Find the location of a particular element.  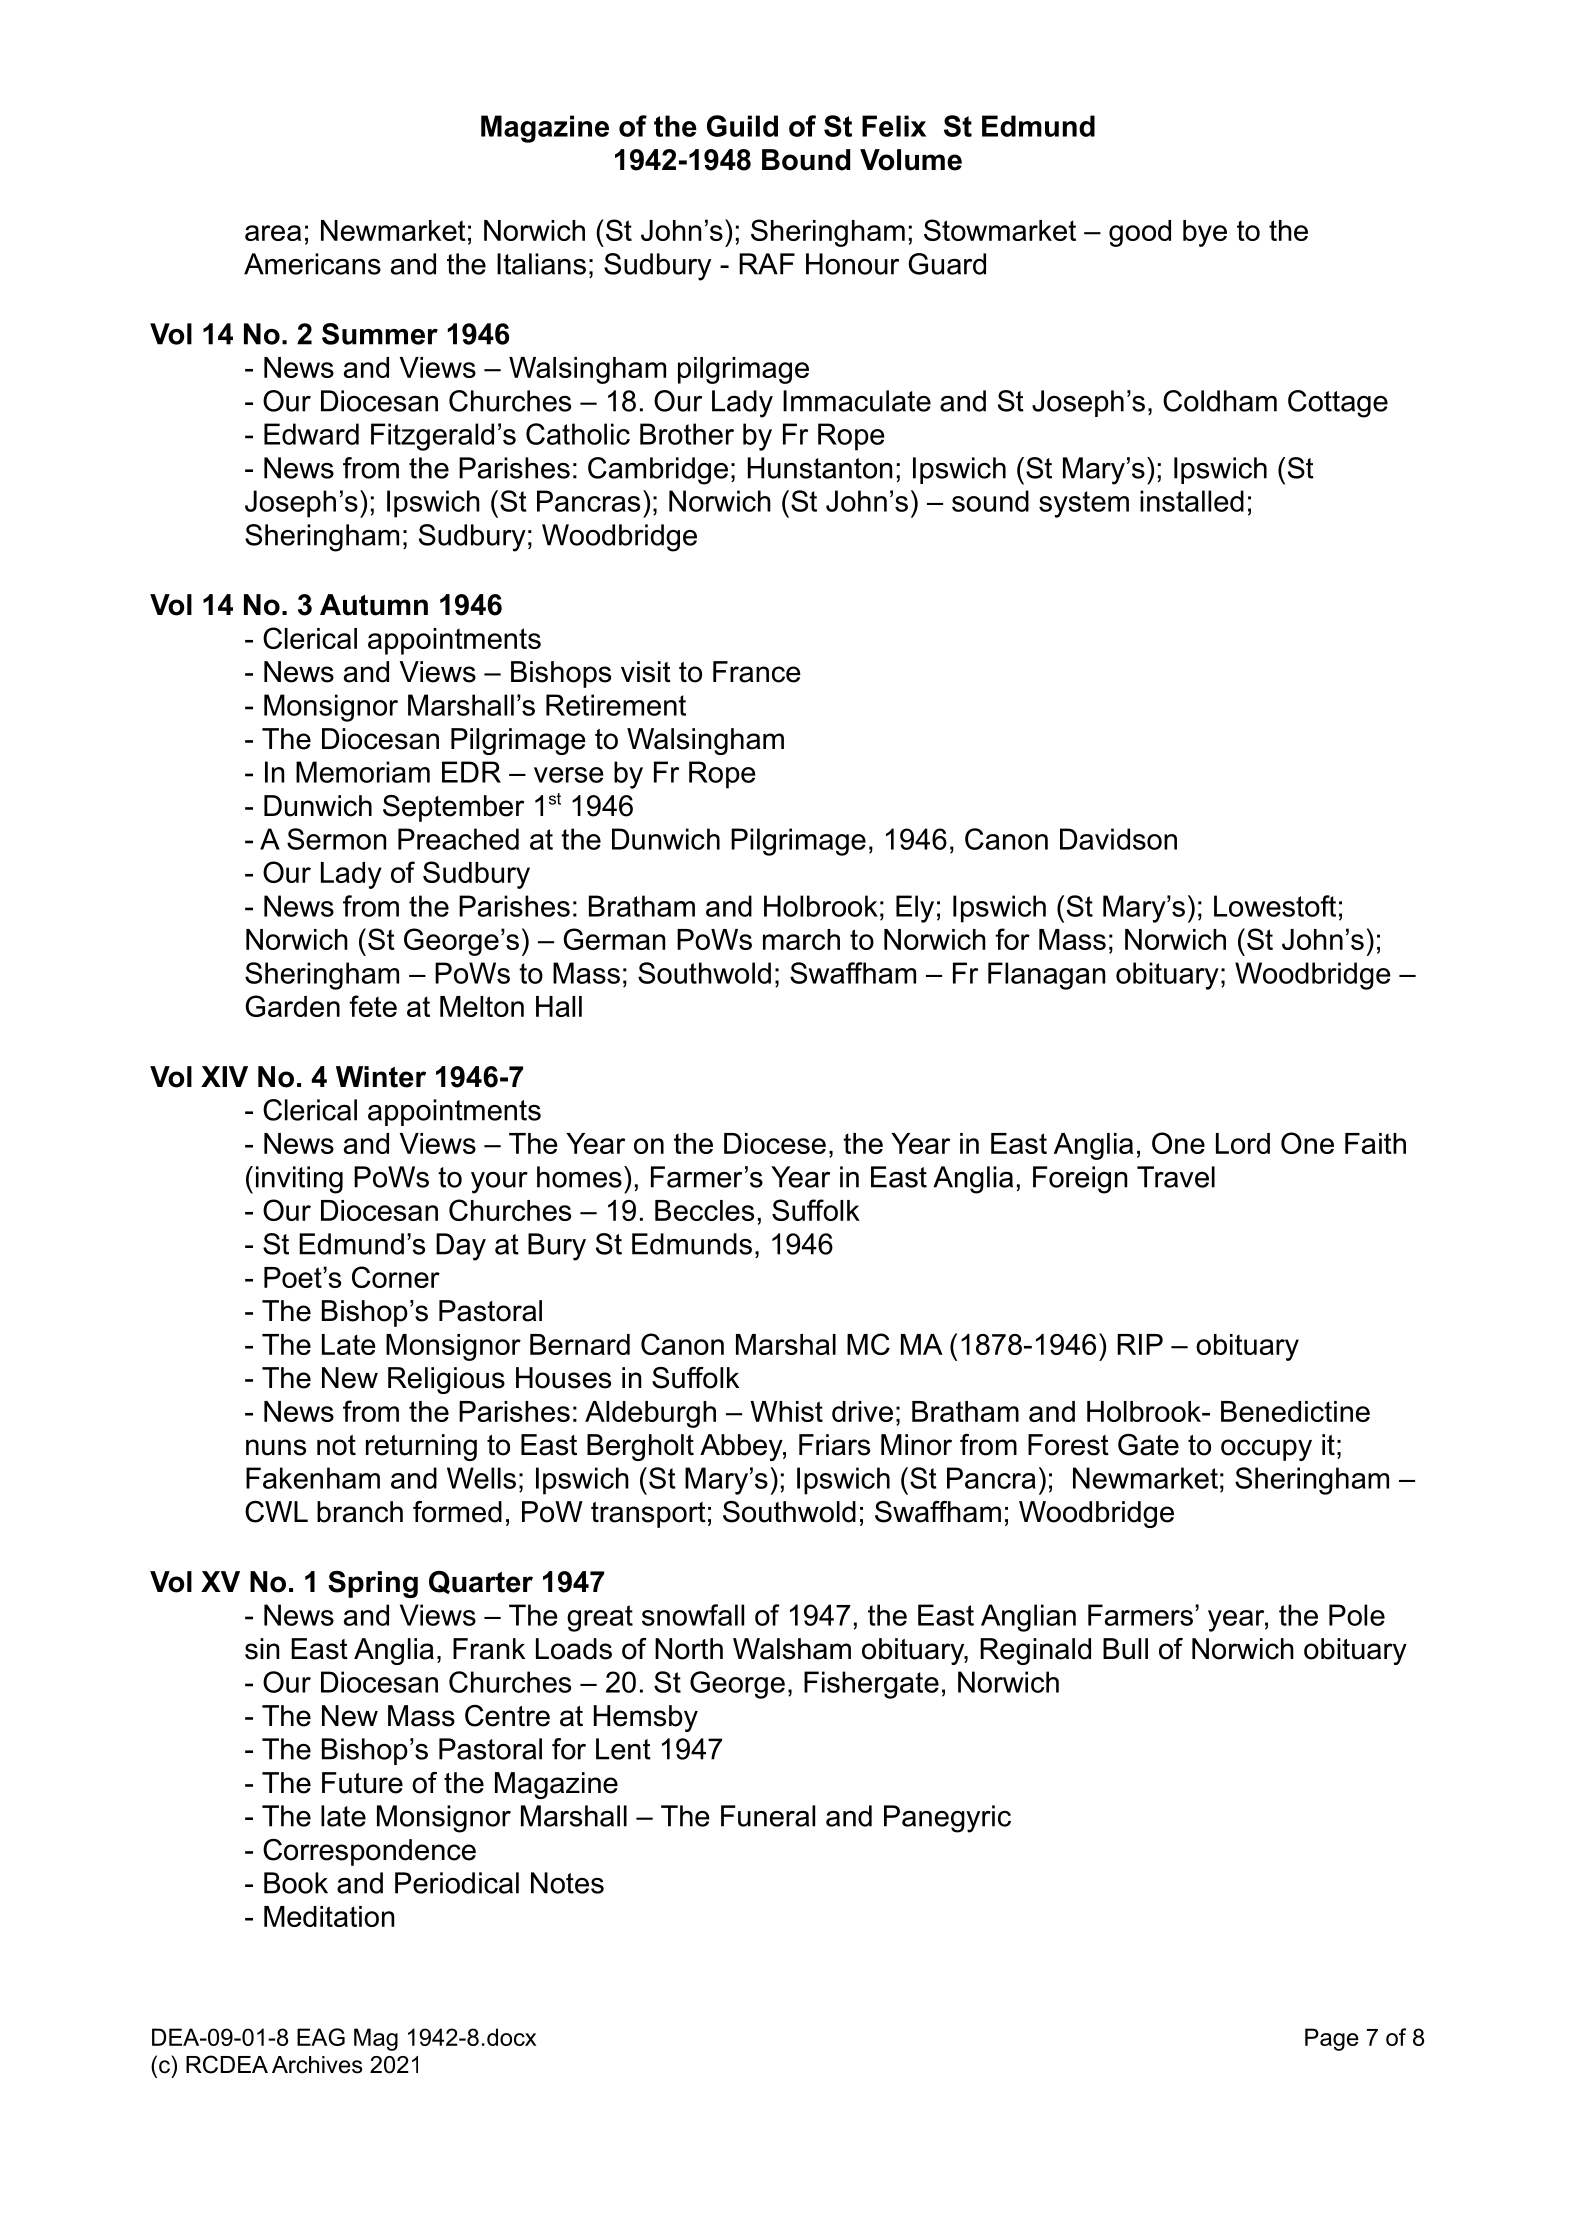

Whist is located at coordinates (786, 1411).
